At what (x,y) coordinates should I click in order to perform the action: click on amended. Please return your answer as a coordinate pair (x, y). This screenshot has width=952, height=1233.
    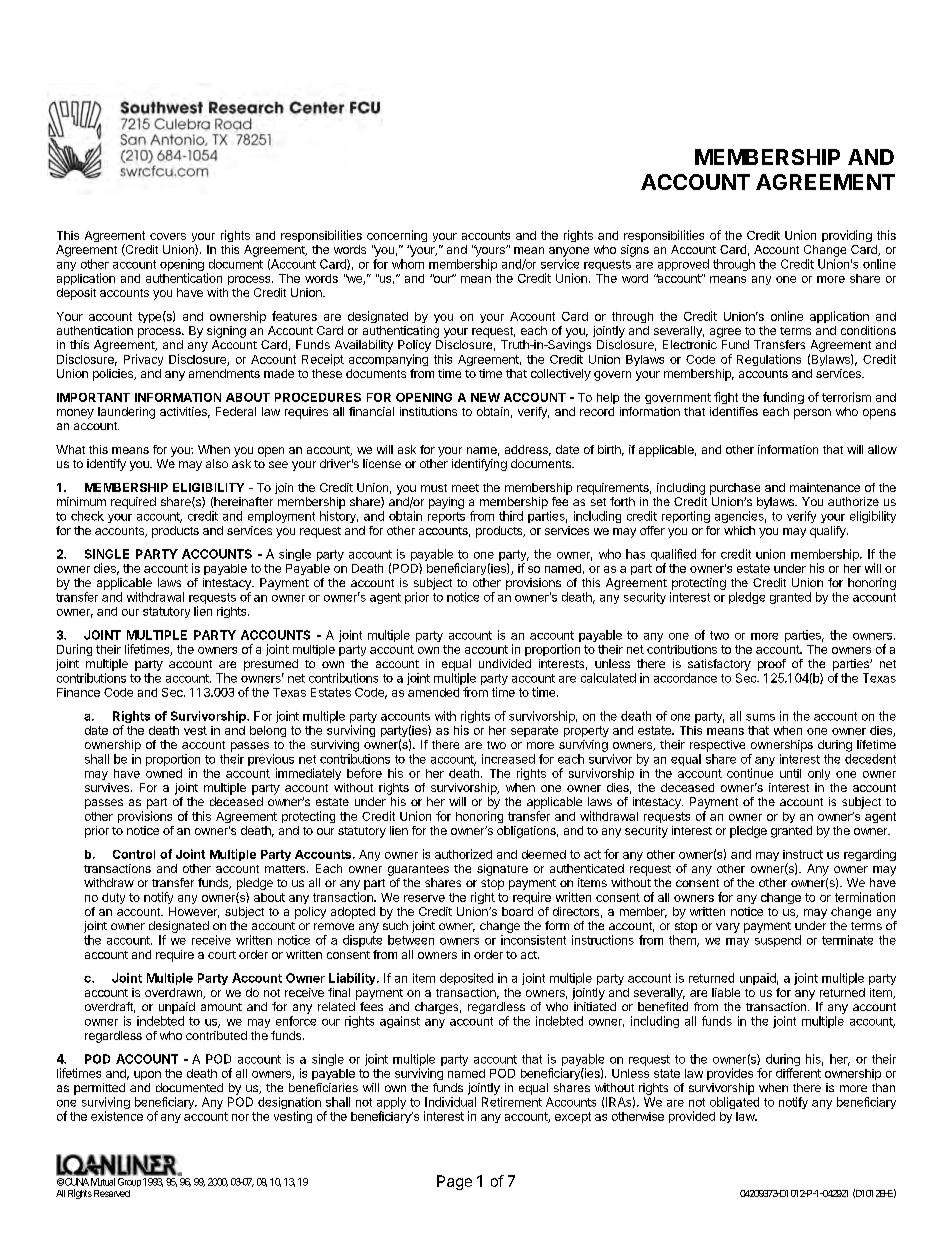
    Looking at the image, I should click on (433, 692).
